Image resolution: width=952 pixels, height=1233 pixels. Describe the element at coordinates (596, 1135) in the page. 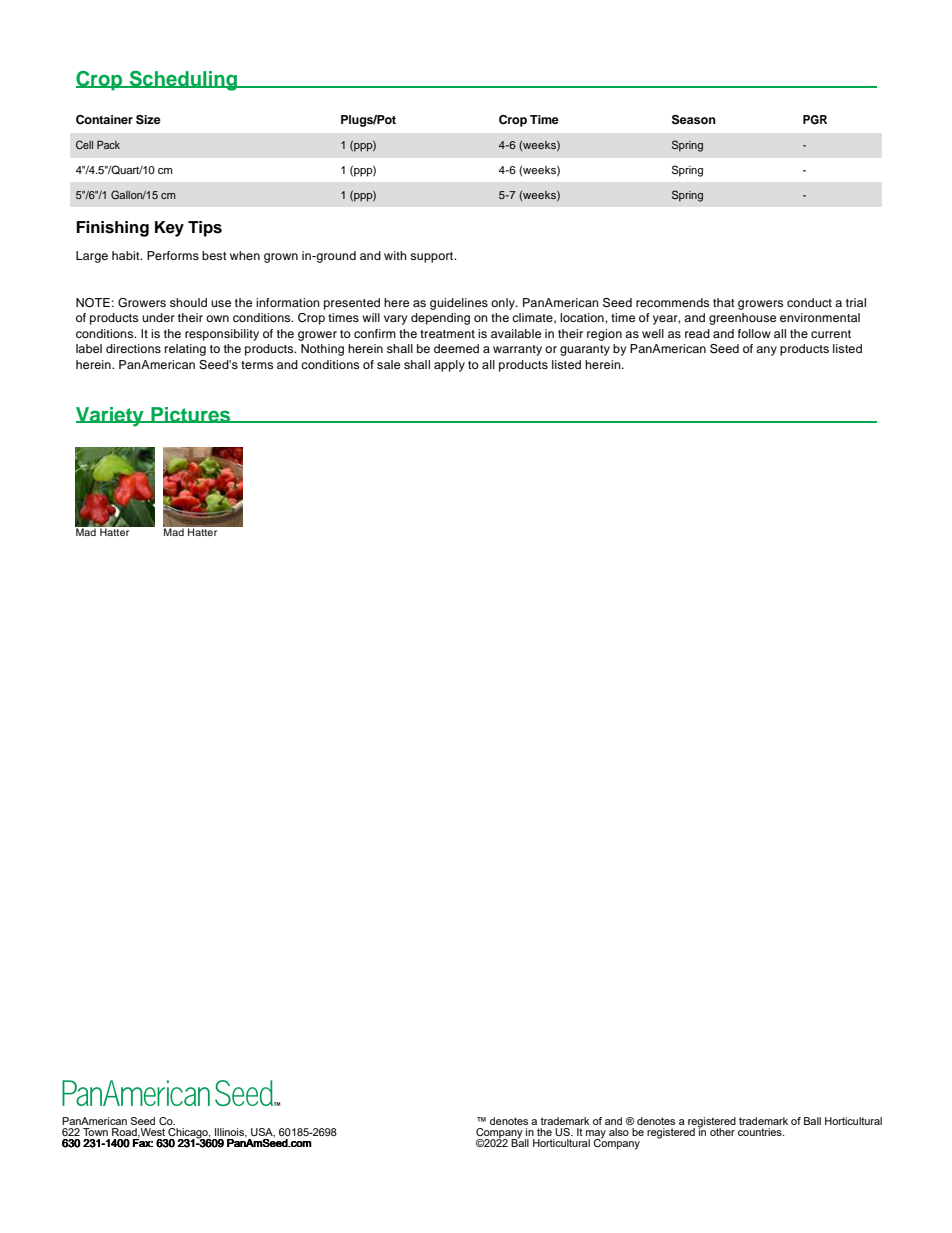

I see `may` at that location.
